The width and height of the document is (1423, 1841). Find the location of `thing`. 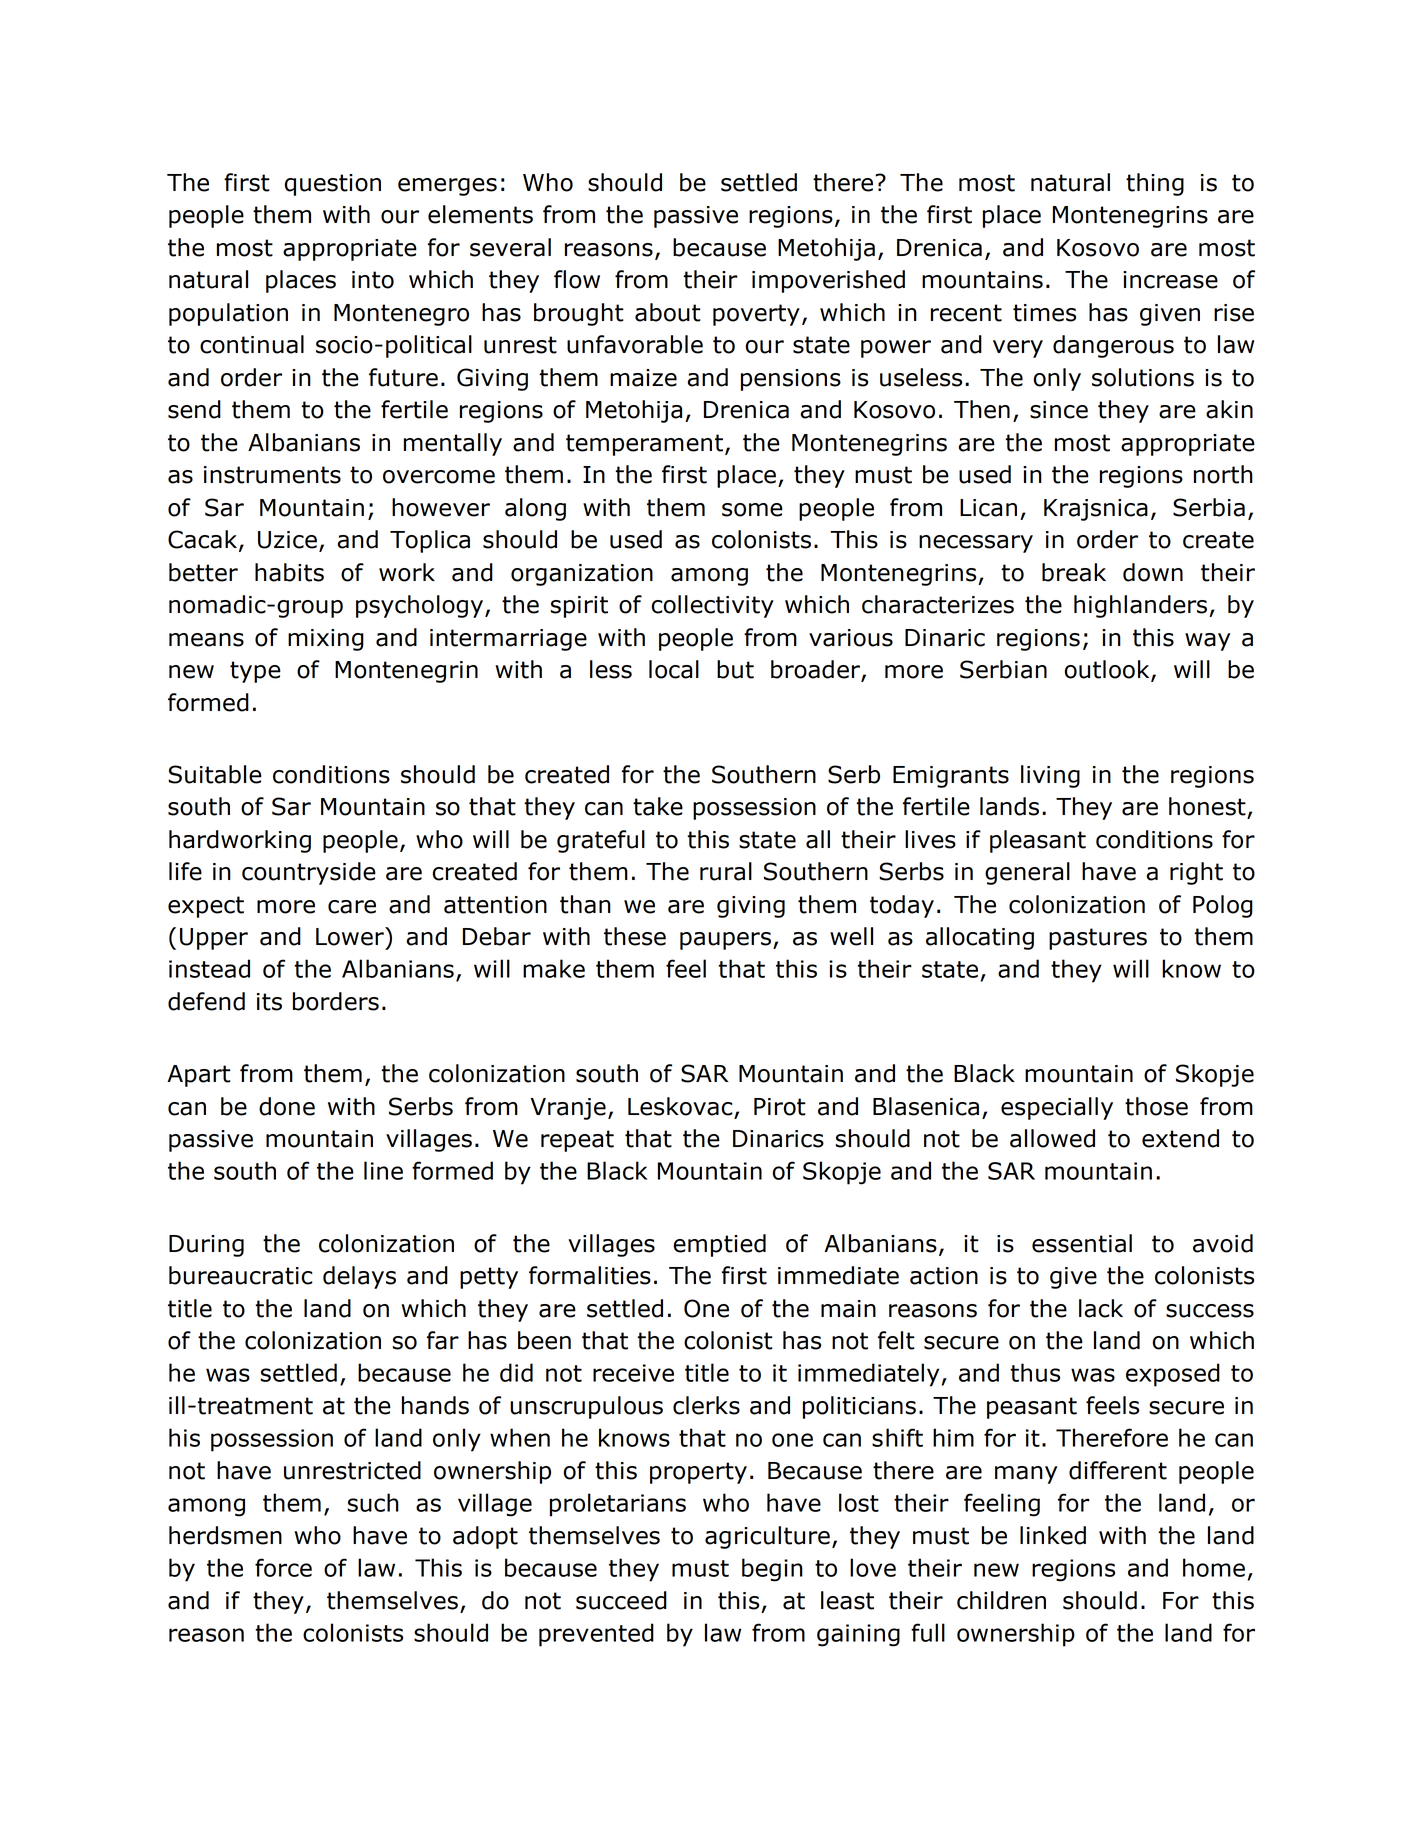

thing is located at coordinates (1155, 184).
